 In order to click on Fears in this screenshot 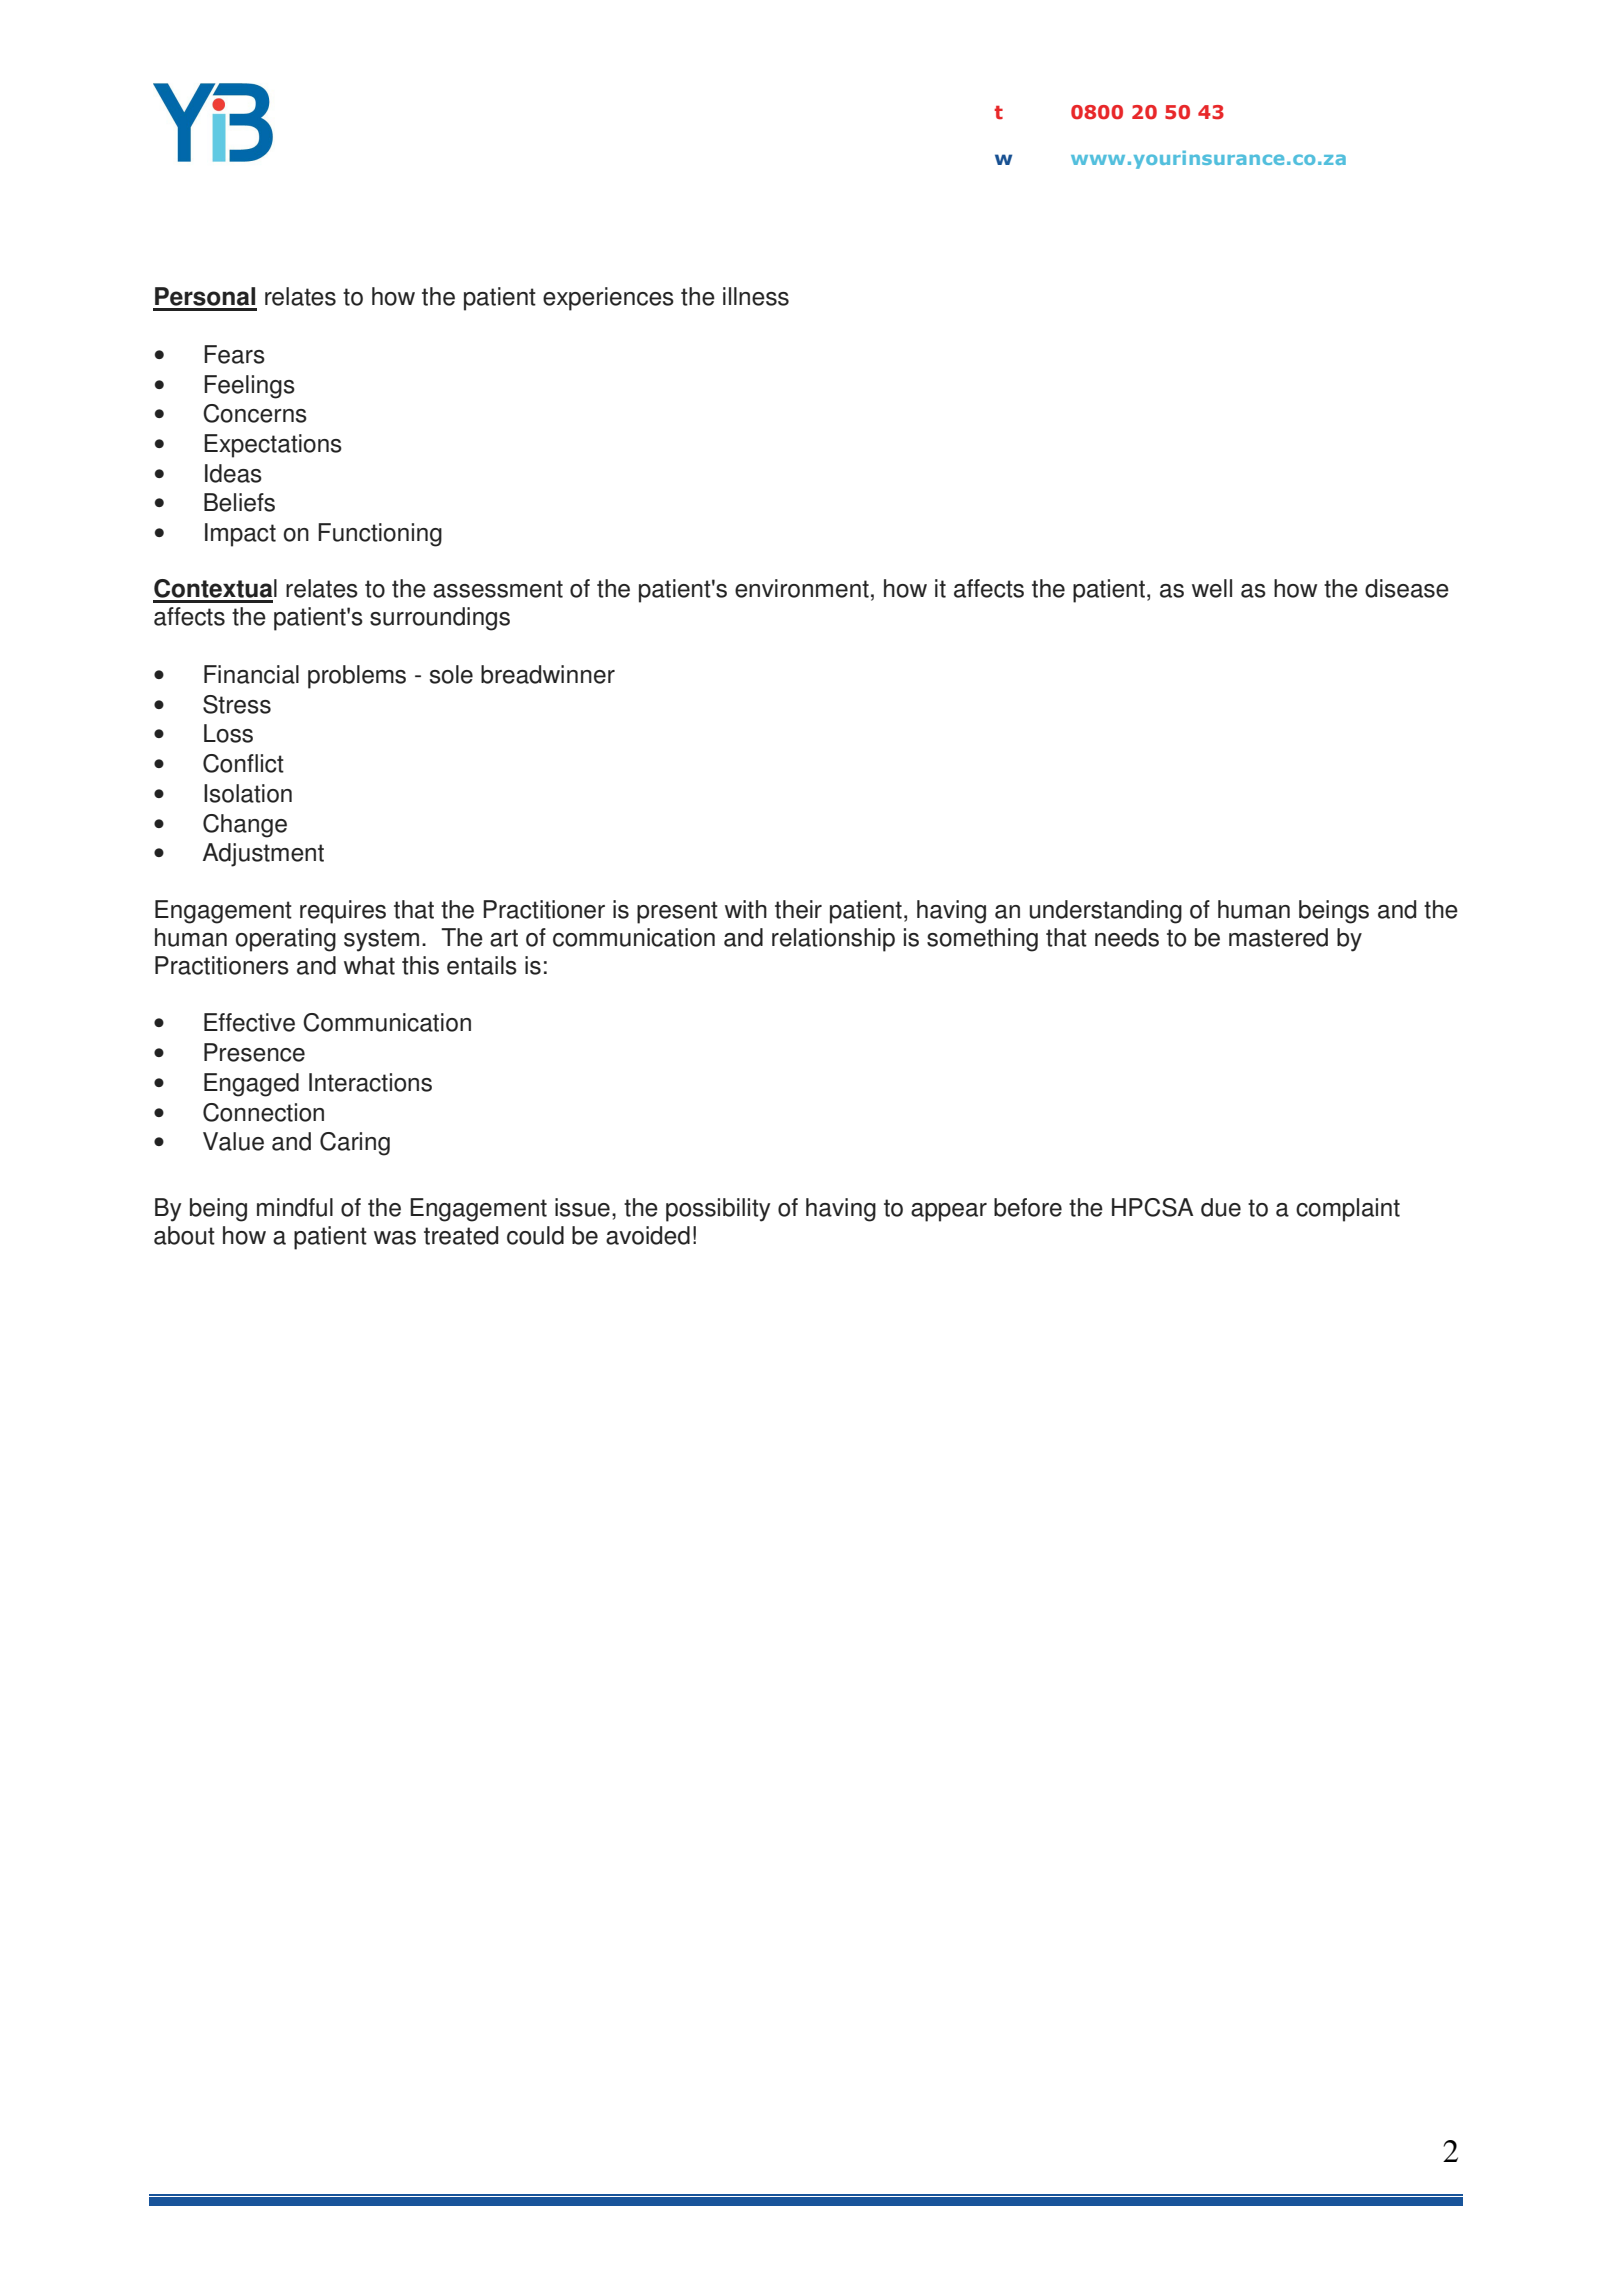, I will do `click(234, 354)`.
